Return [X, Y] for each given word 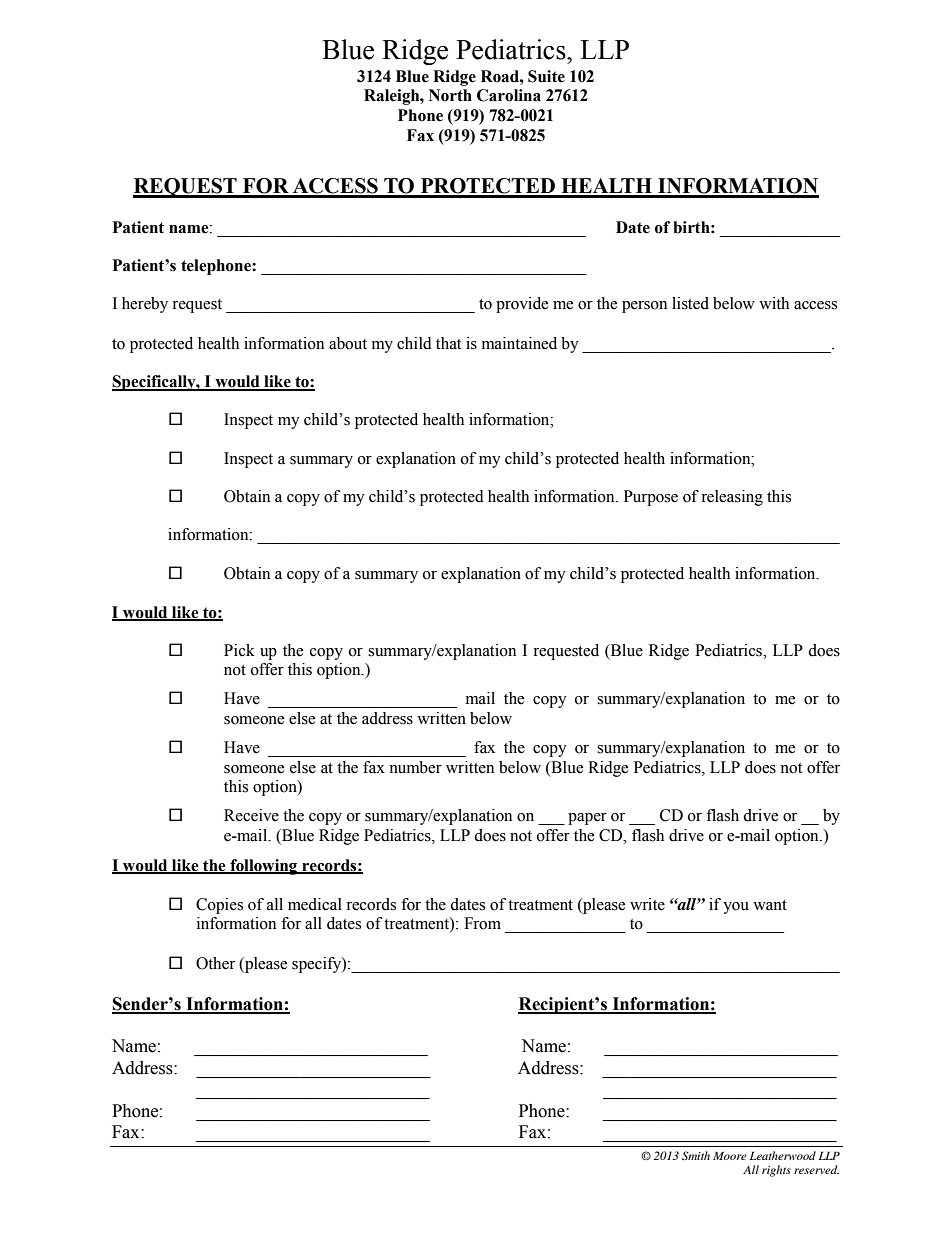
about [348, 343]
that [448, 343]
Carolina [509, 95]
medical [315, 904]
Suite [546, 76]
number [415, 767]
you [736, 908]
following [264, 867]
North [450, 95]
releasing [732, 498]
